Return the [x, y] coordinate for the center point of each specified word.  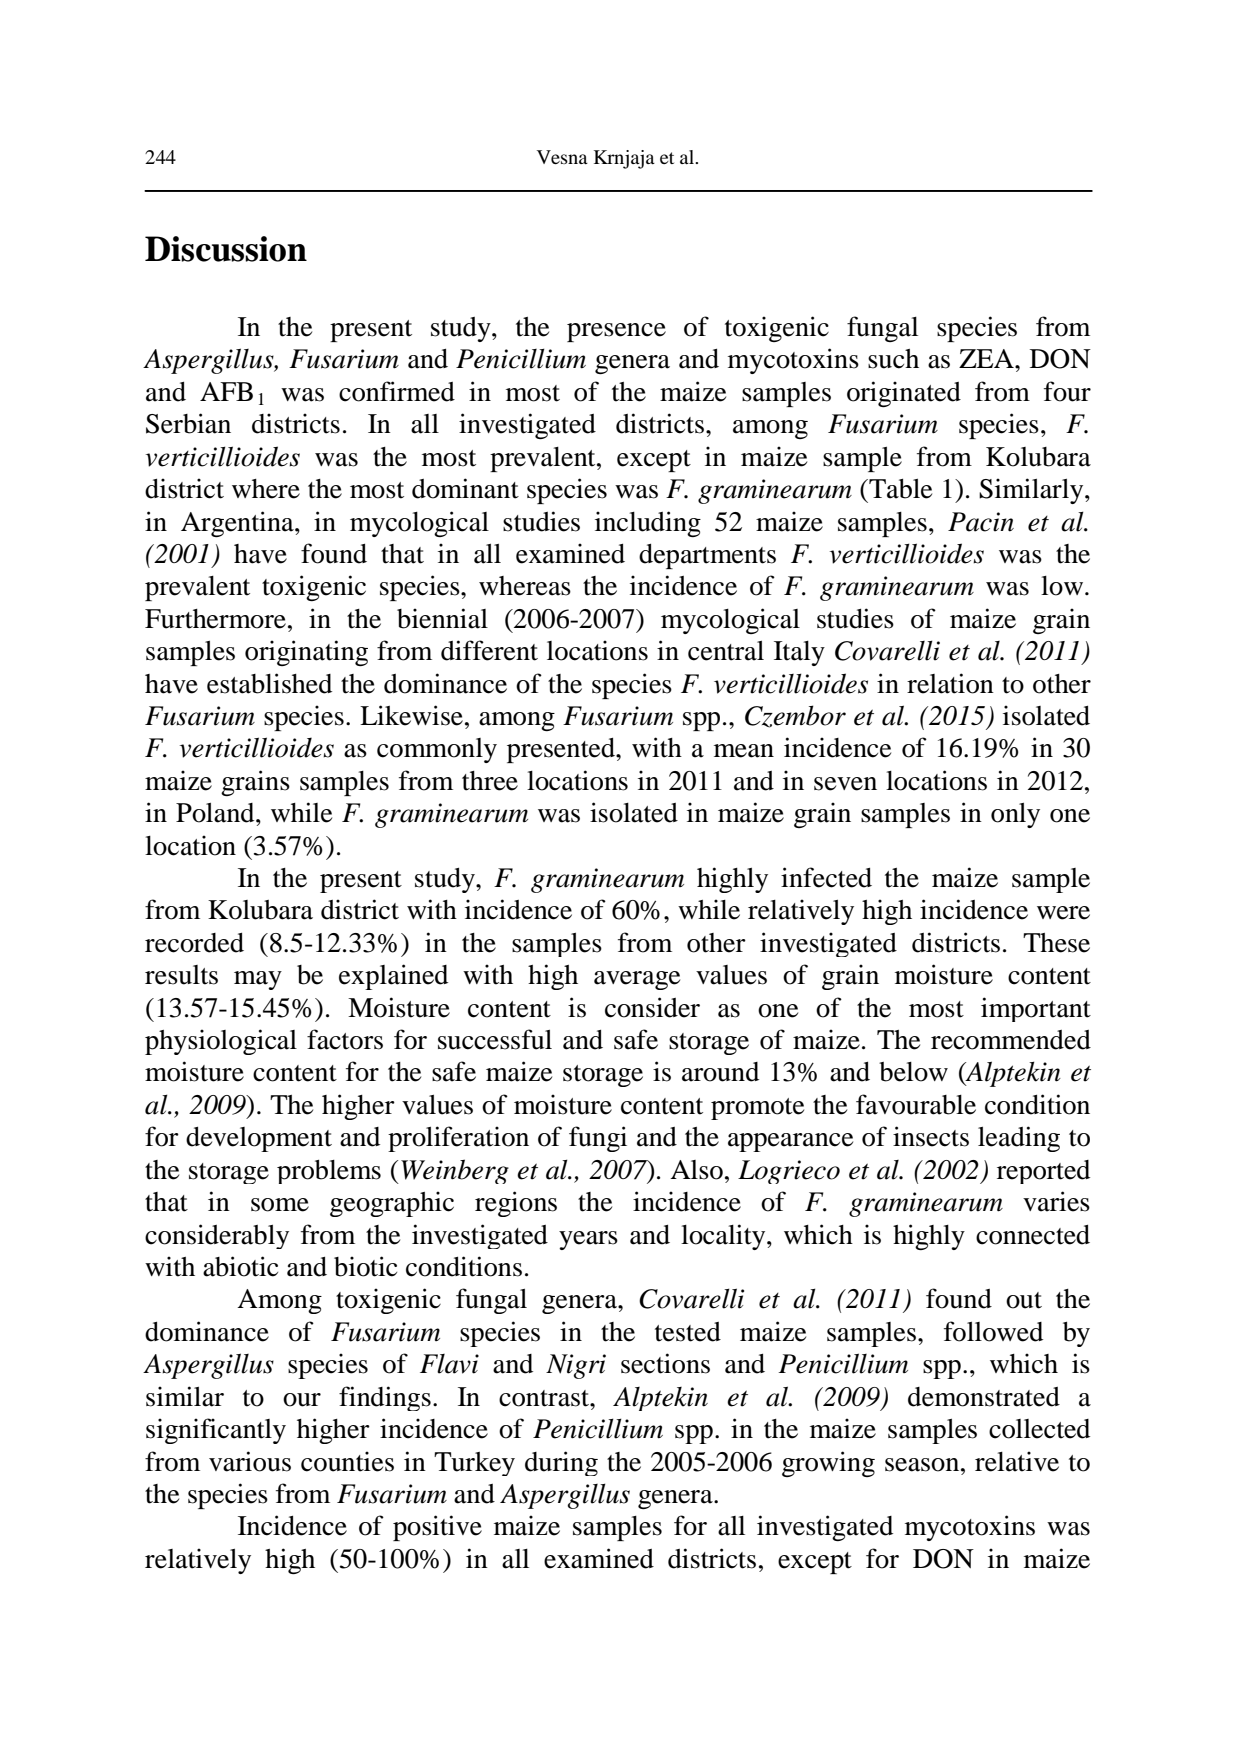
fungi [598, 1139]
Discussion [226, 249]
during [561, 1463]
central [726, 651]
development [259, 1139]
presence [616, 332]
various [250, 1461]
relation [950, 683]
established [269, 683]
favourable [916, 1104]
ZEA [987, 358]
